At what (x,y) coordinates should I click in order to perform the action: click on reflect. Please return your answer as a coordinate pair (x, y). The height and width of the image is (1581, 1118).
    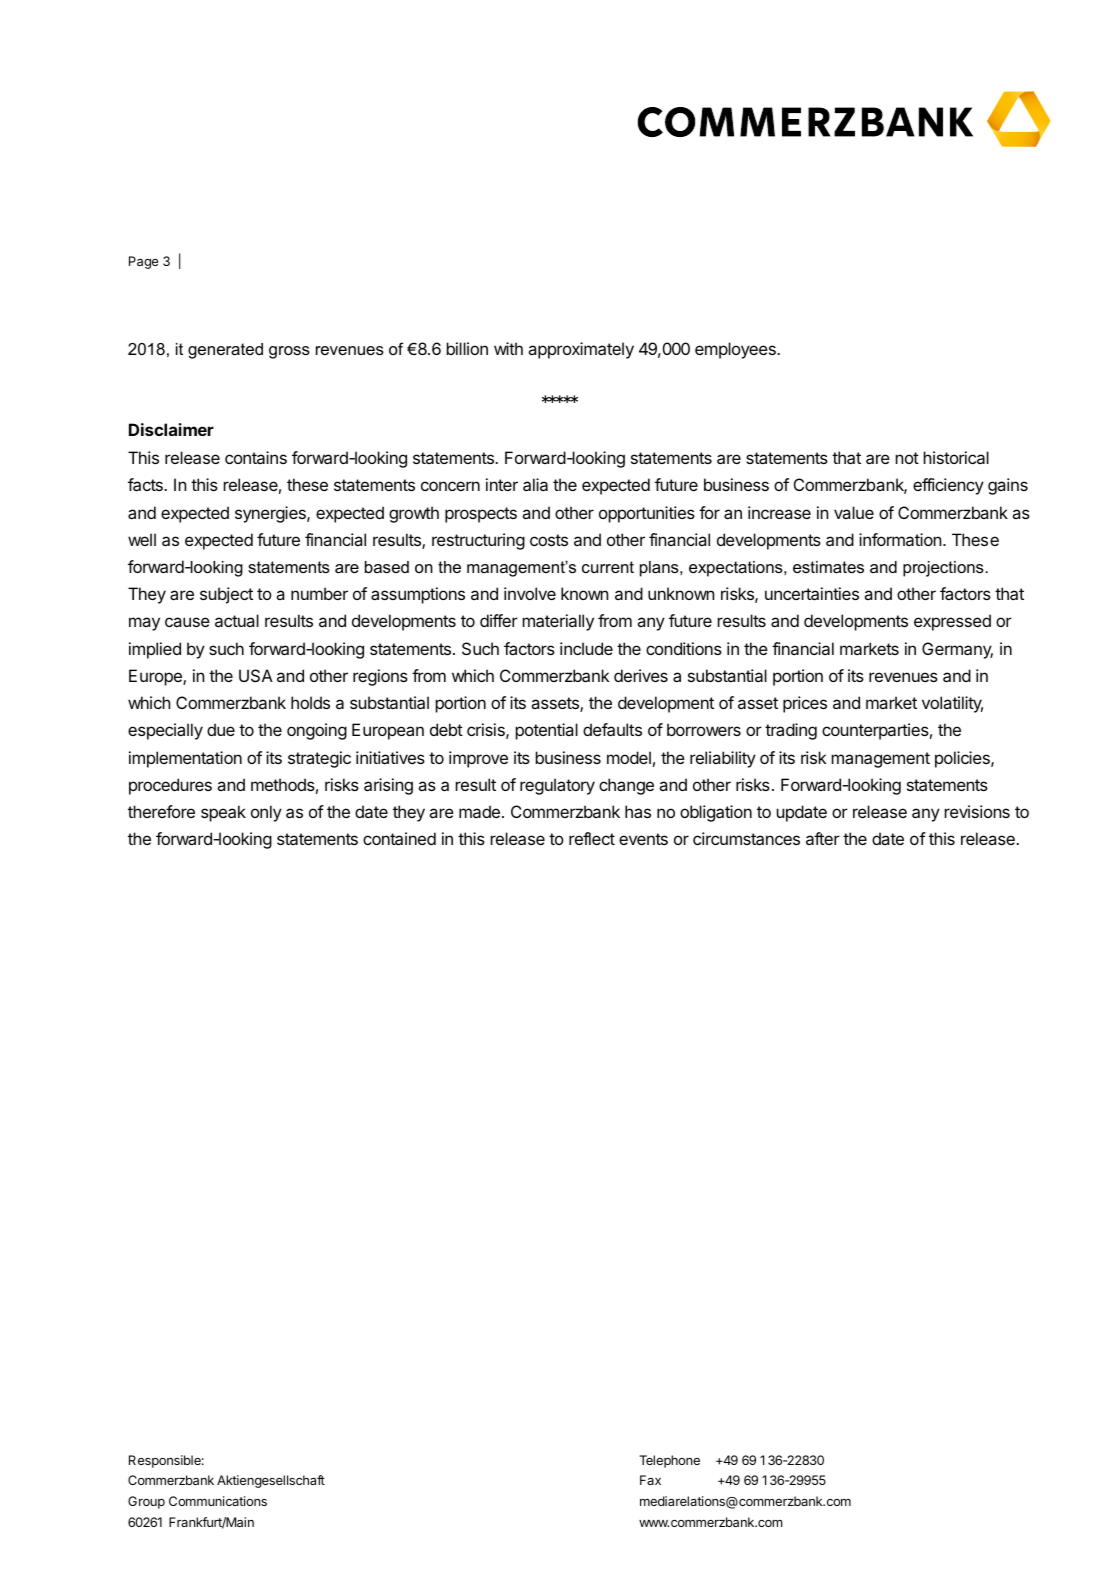
    Looking at the image, I should click on (592, 838).
